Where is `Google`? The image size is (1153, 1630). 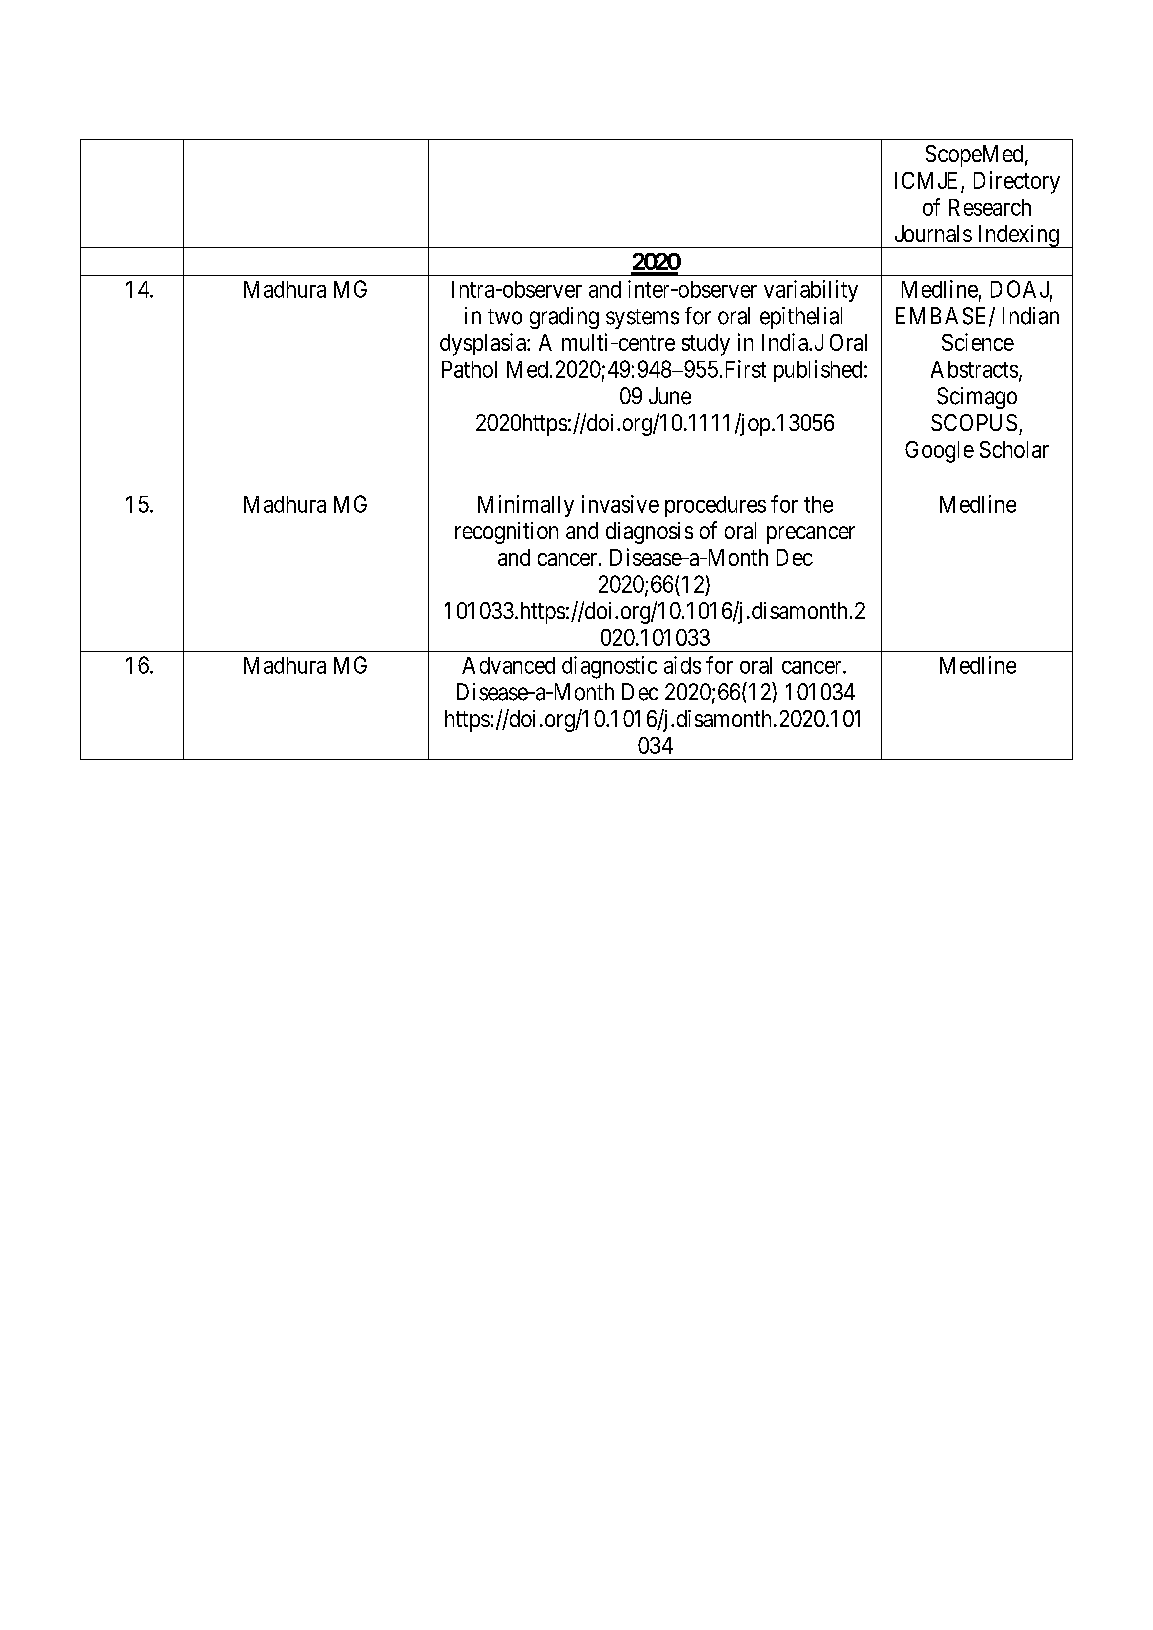 Google is located at coordinates (939, 452).
